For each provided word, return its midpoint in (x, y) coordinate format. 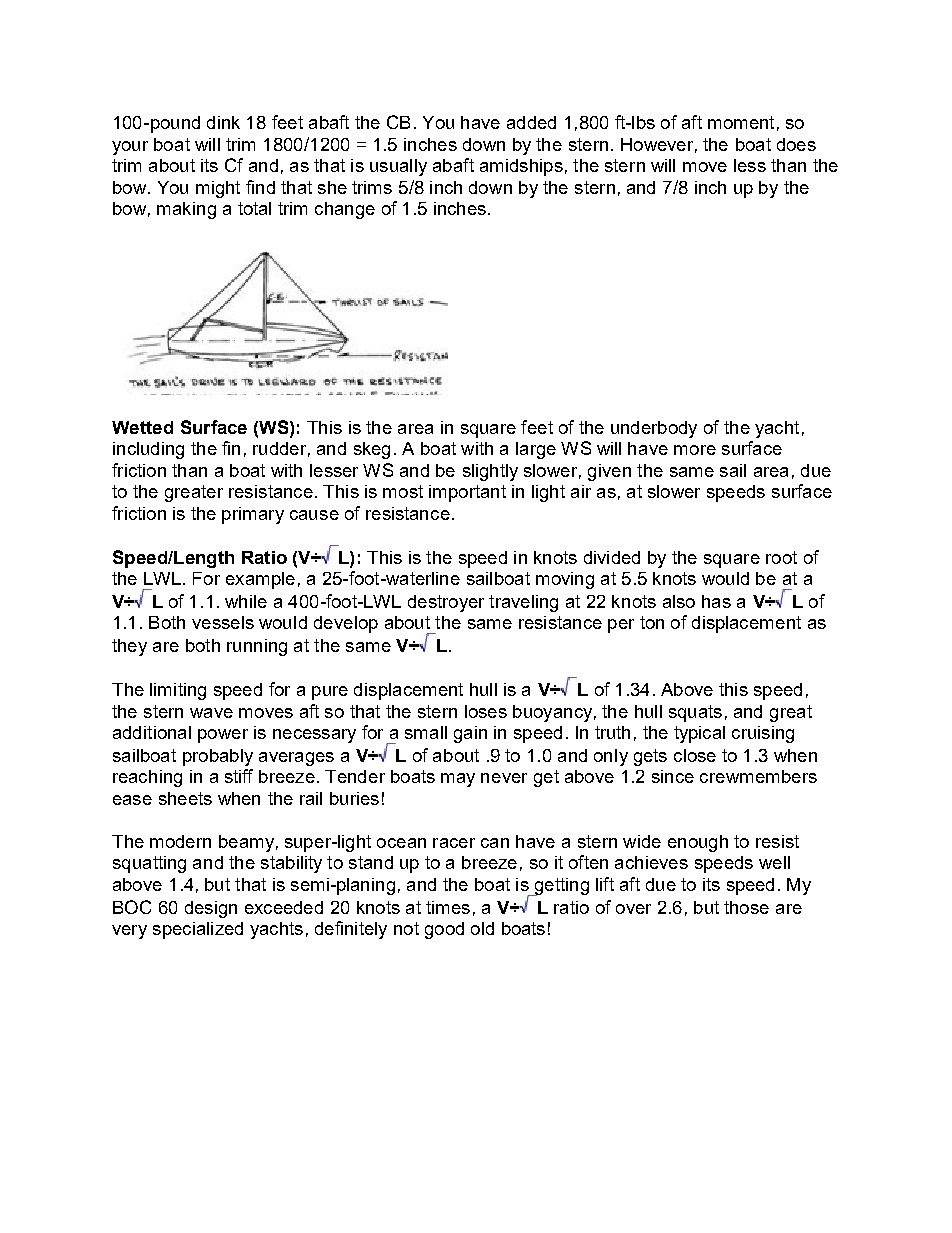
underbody (654, 429)
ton (652, 622)
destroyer (446, 603)
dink (223, 122)
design (211, 909)
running (257, 647)
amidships (521, 167)
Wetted (142, 427)
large (536, 450)
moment (741, 122)
